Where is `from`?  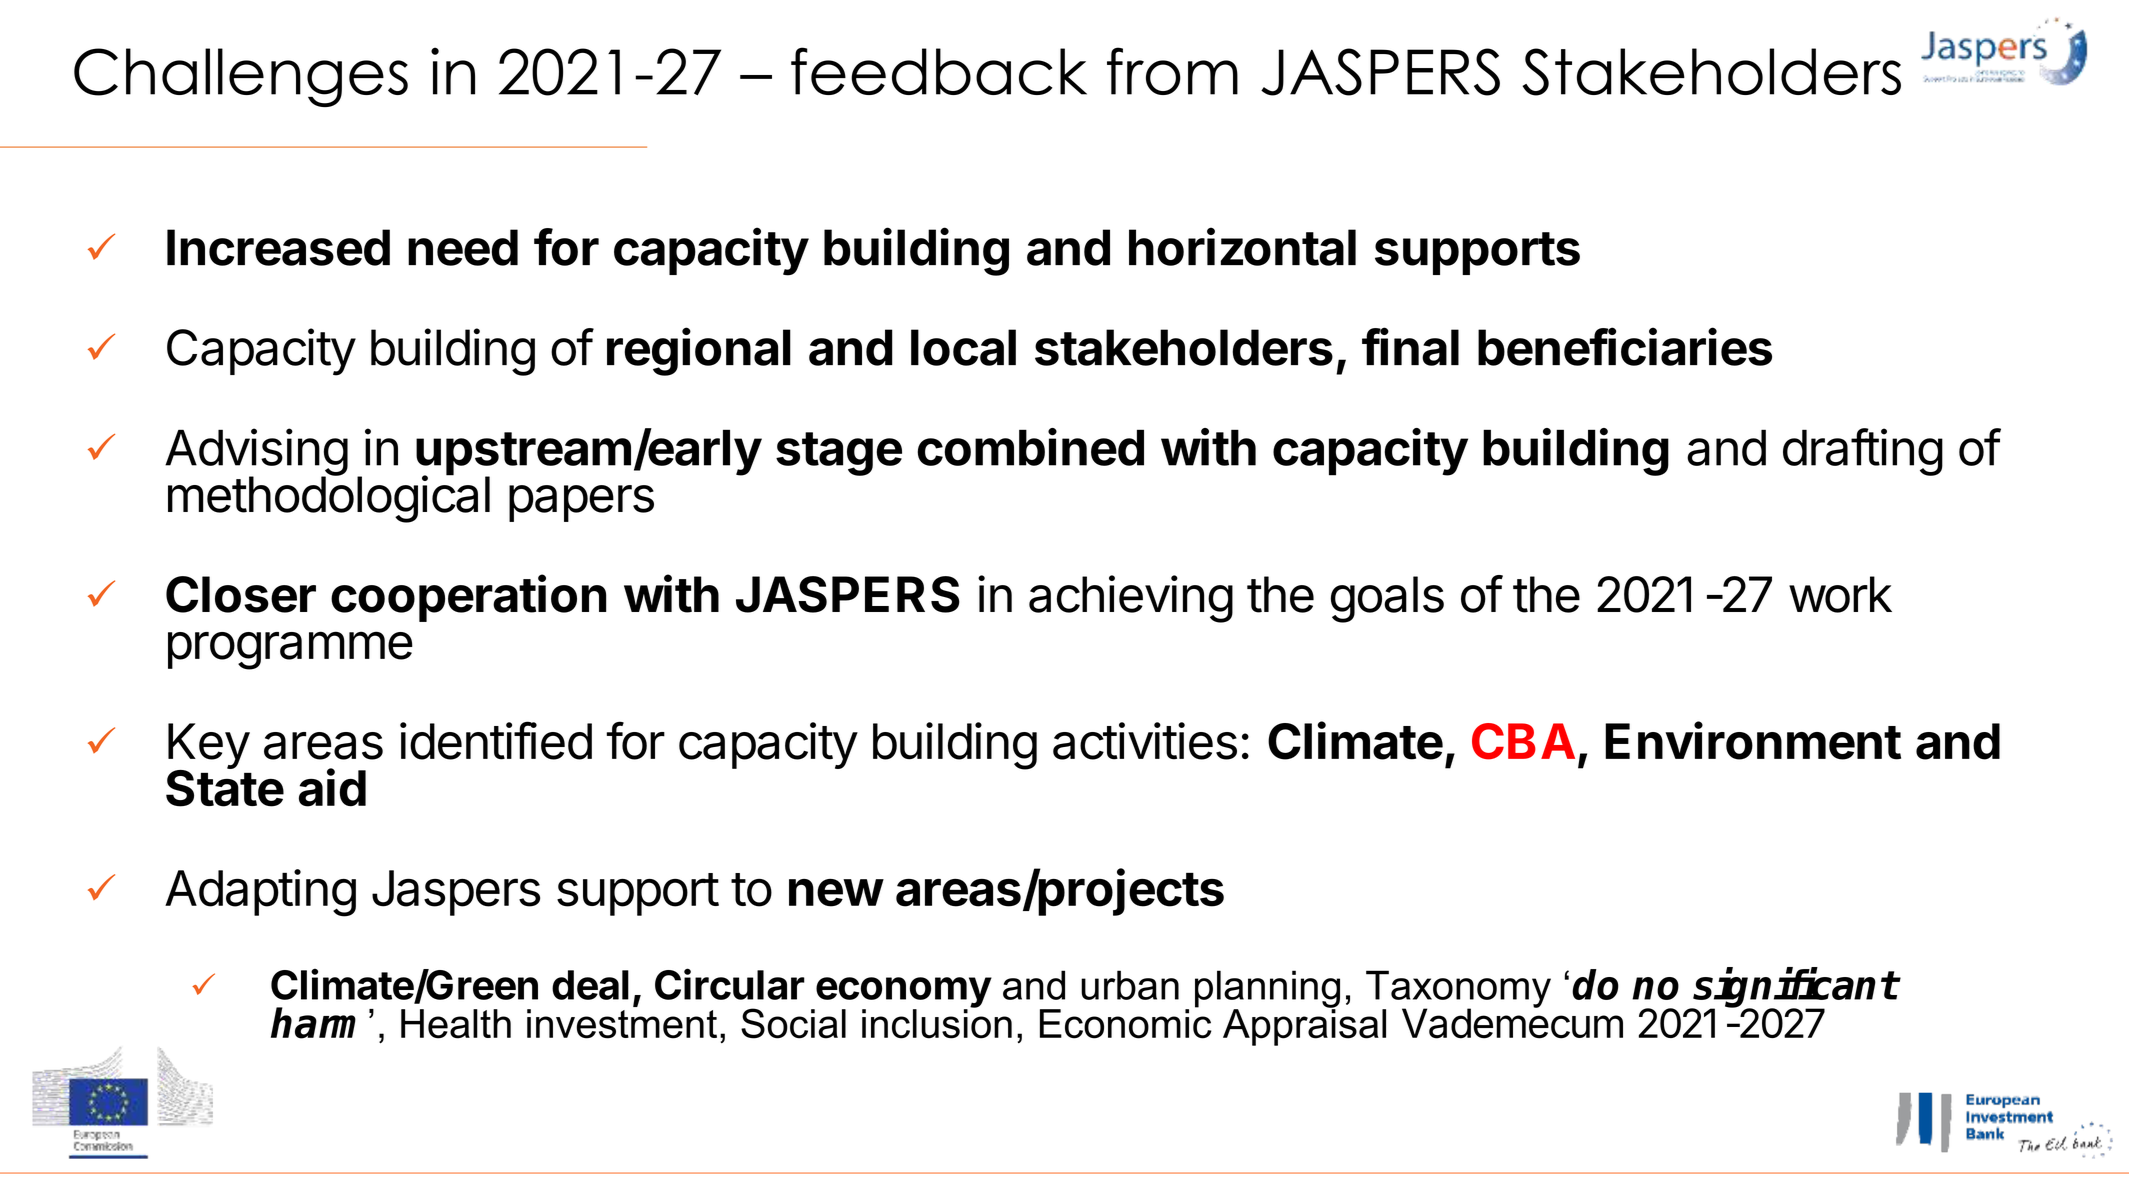
from is located at coordinates (1172, 71).
